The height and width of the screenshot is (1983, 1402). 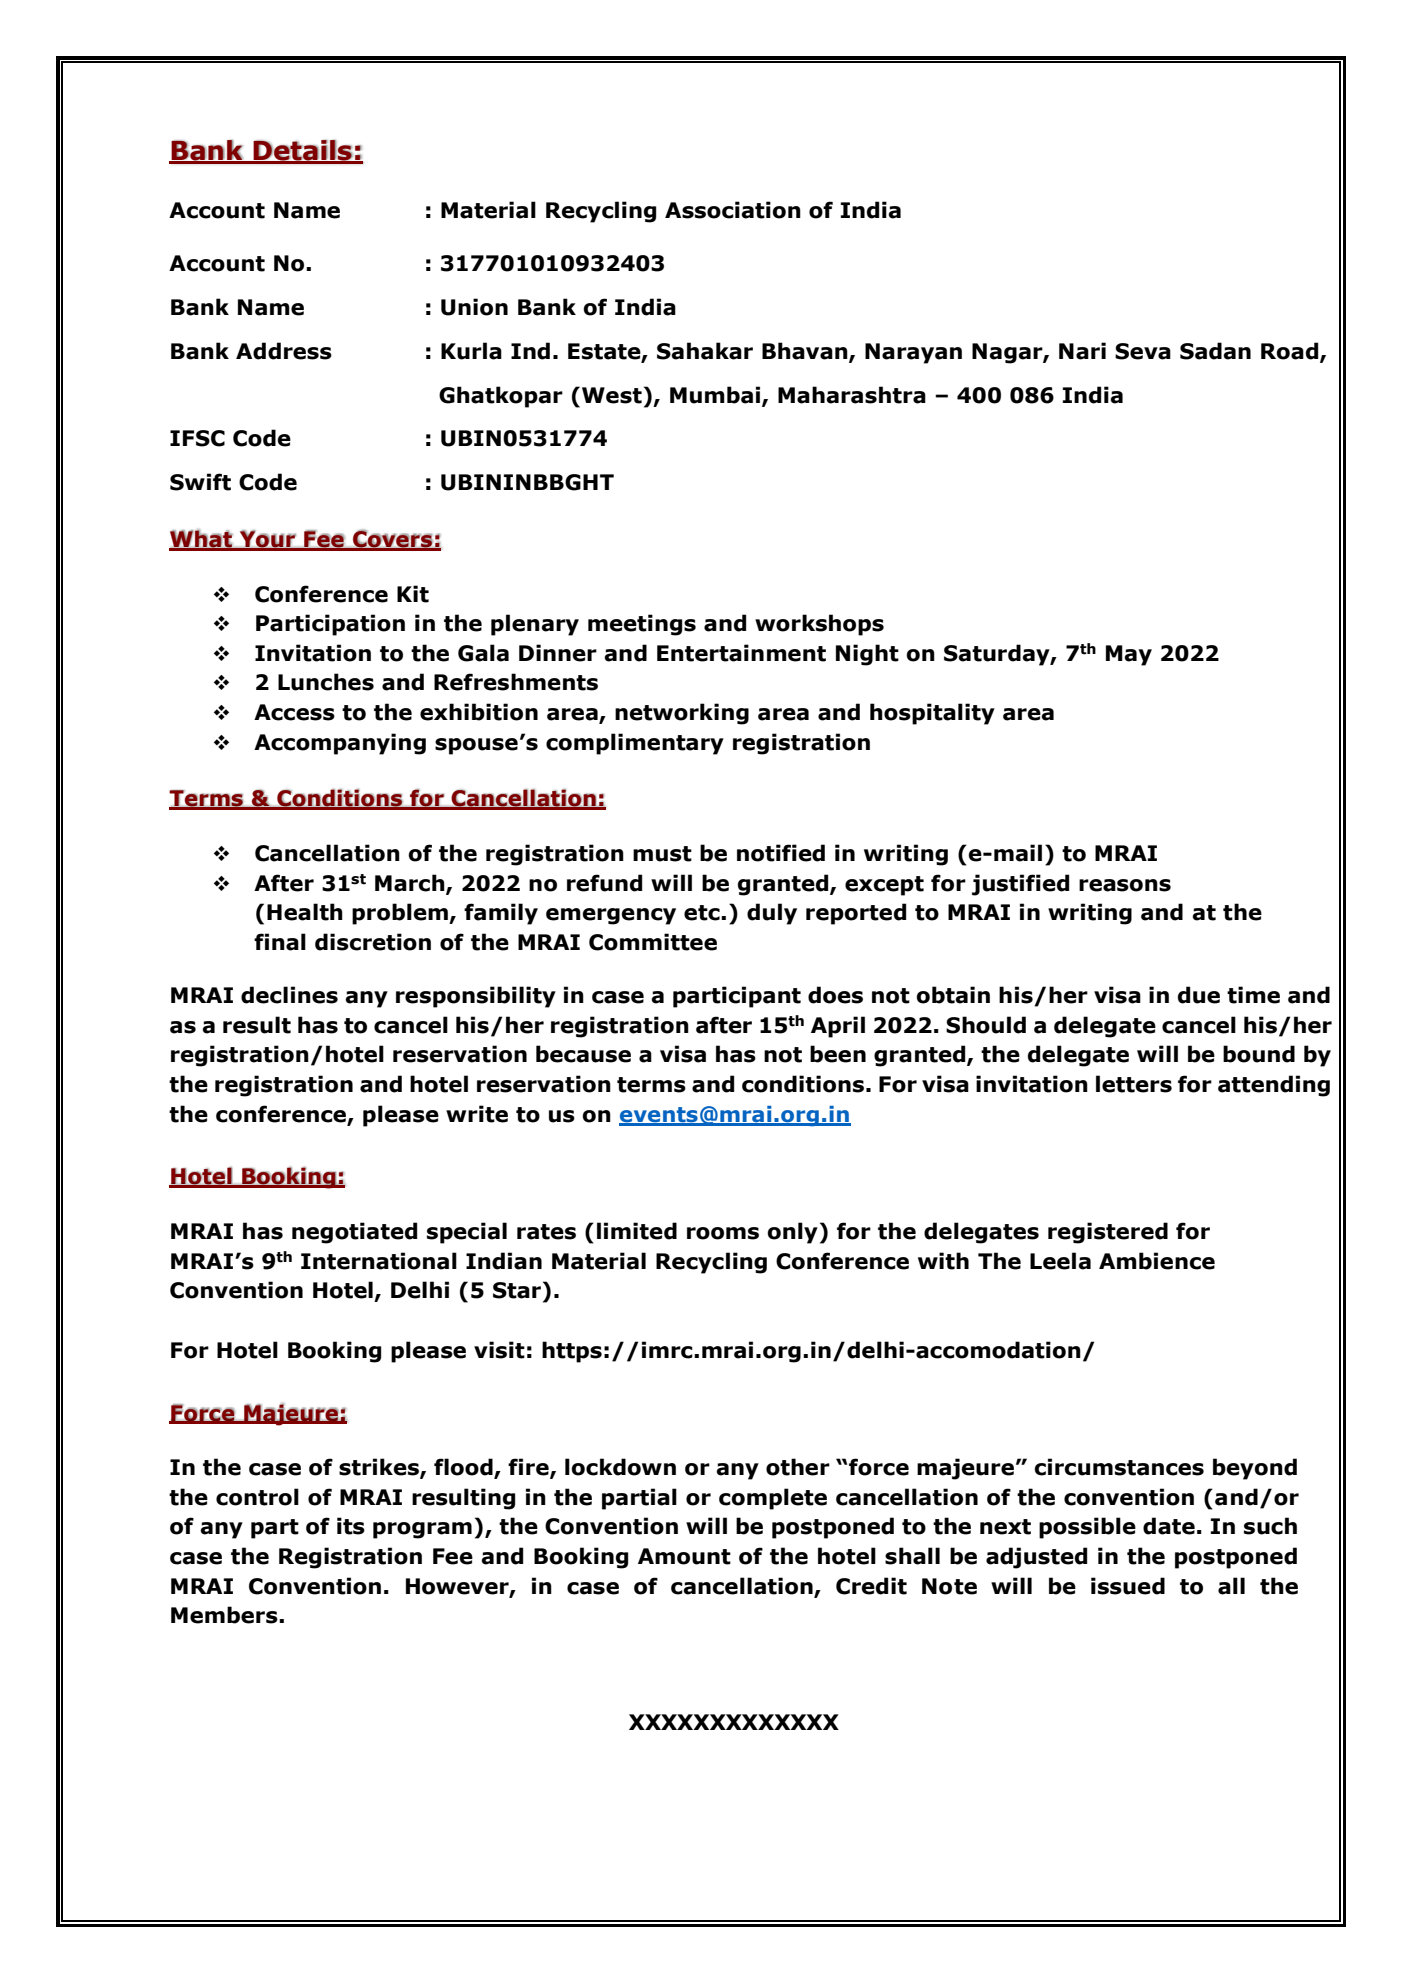 What do you see at coordinates (772, 914) in the screenshot?
I see `duly` at bounding box center [772, 914].
